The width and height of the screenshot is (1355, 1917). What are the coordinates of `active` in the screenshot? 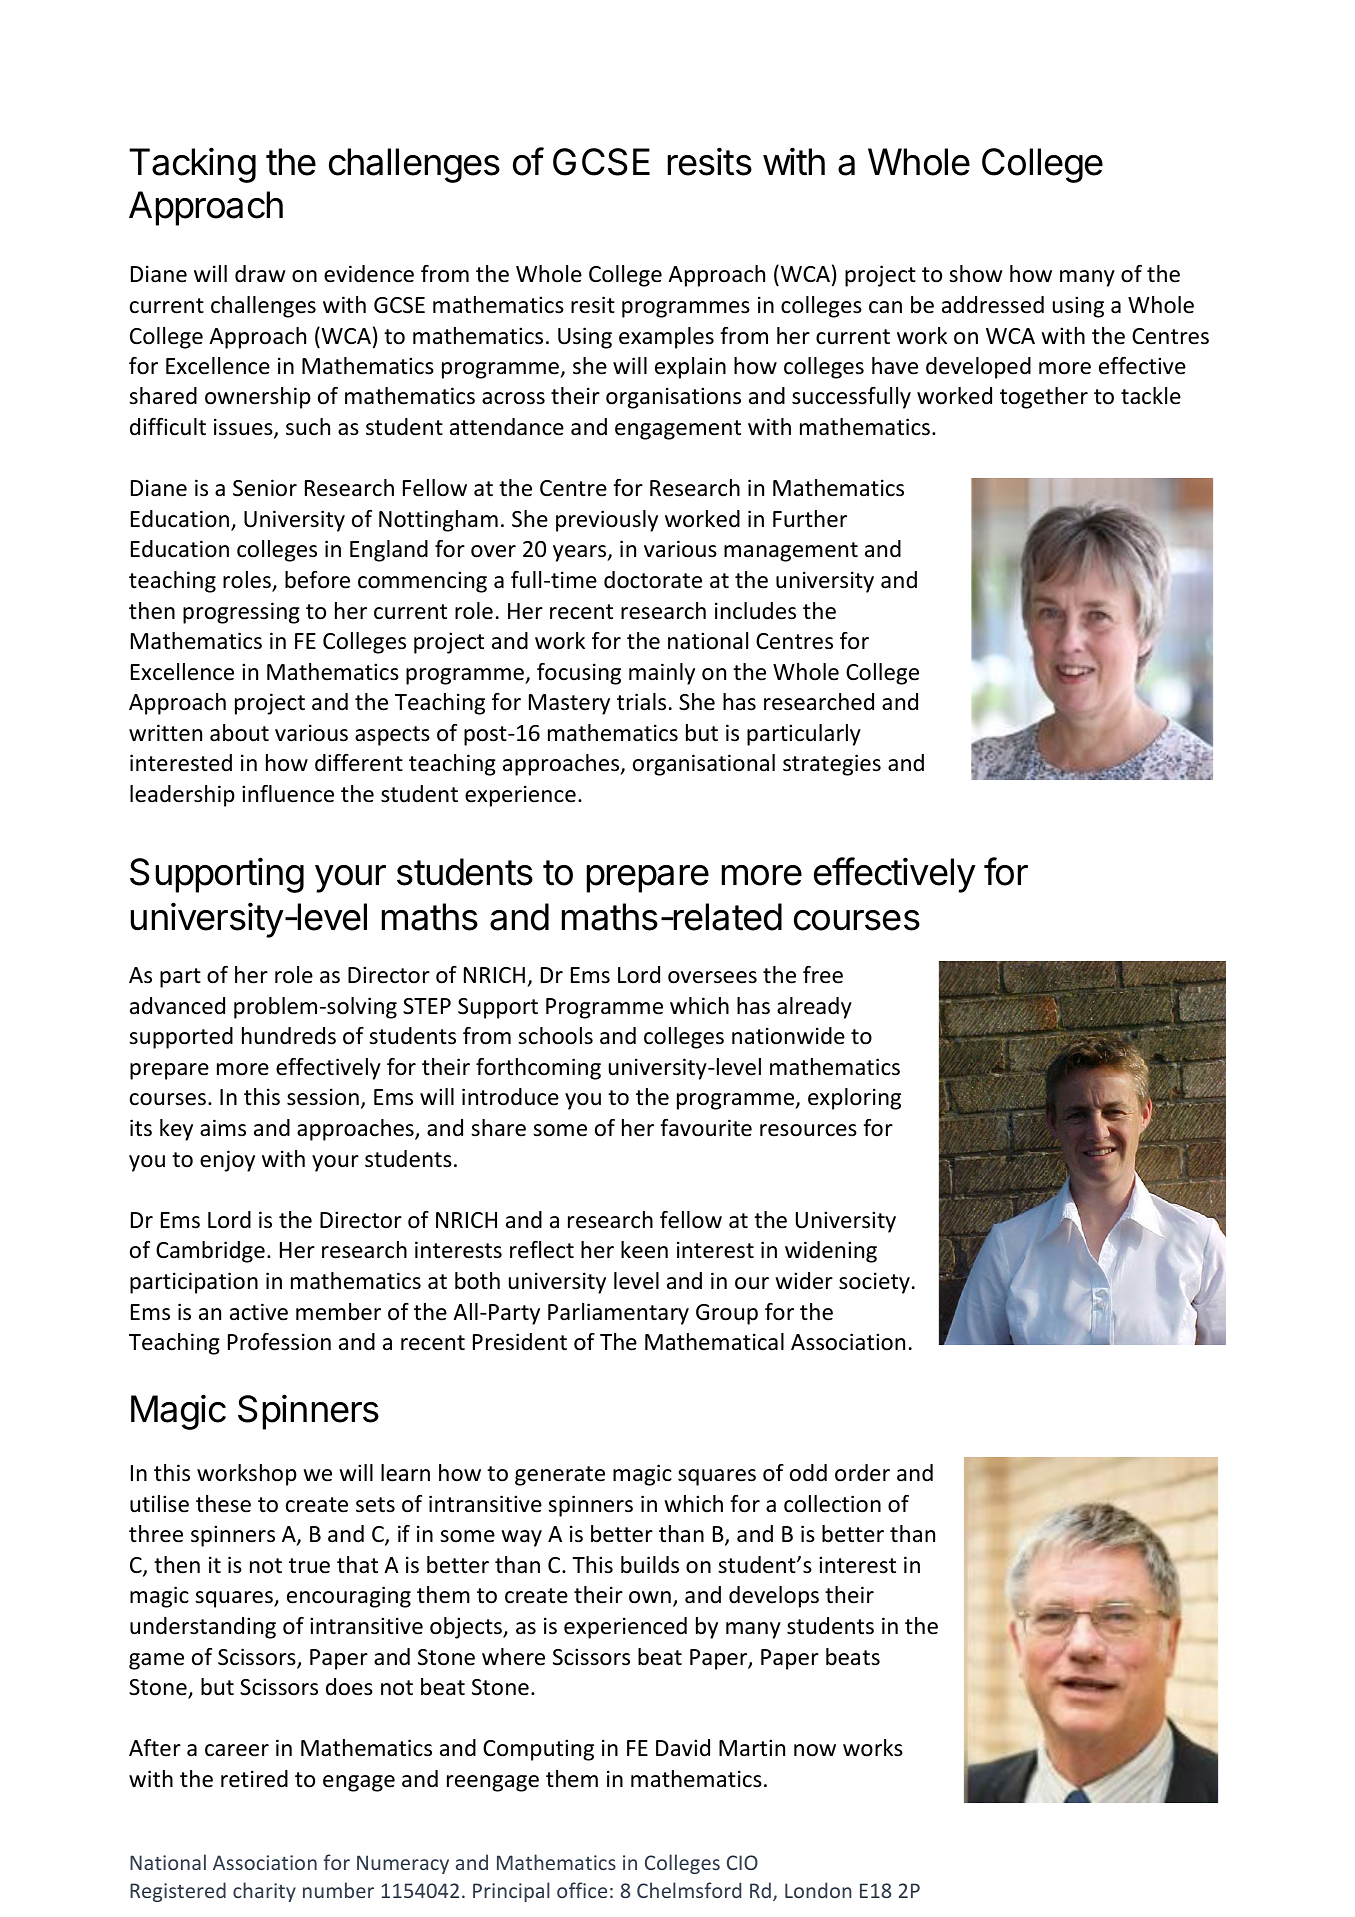 It's located at (259, 1312).
